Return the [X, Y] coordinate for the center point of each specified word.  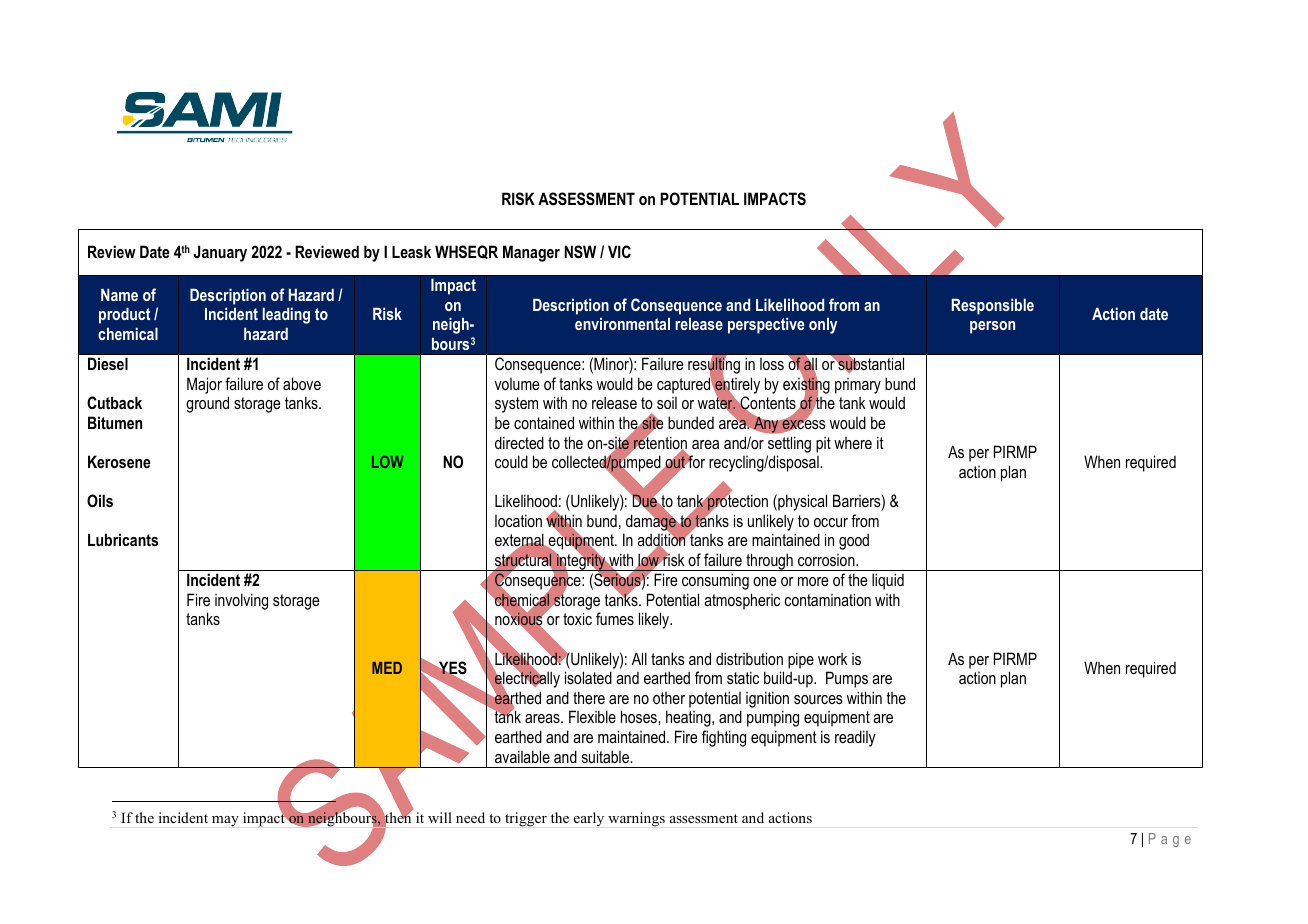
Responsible [993, 306]
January [220, 253]
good [854, 541]
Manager [531, 253]
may [225, 821]
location [518, 520]
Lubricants [123, 539]
